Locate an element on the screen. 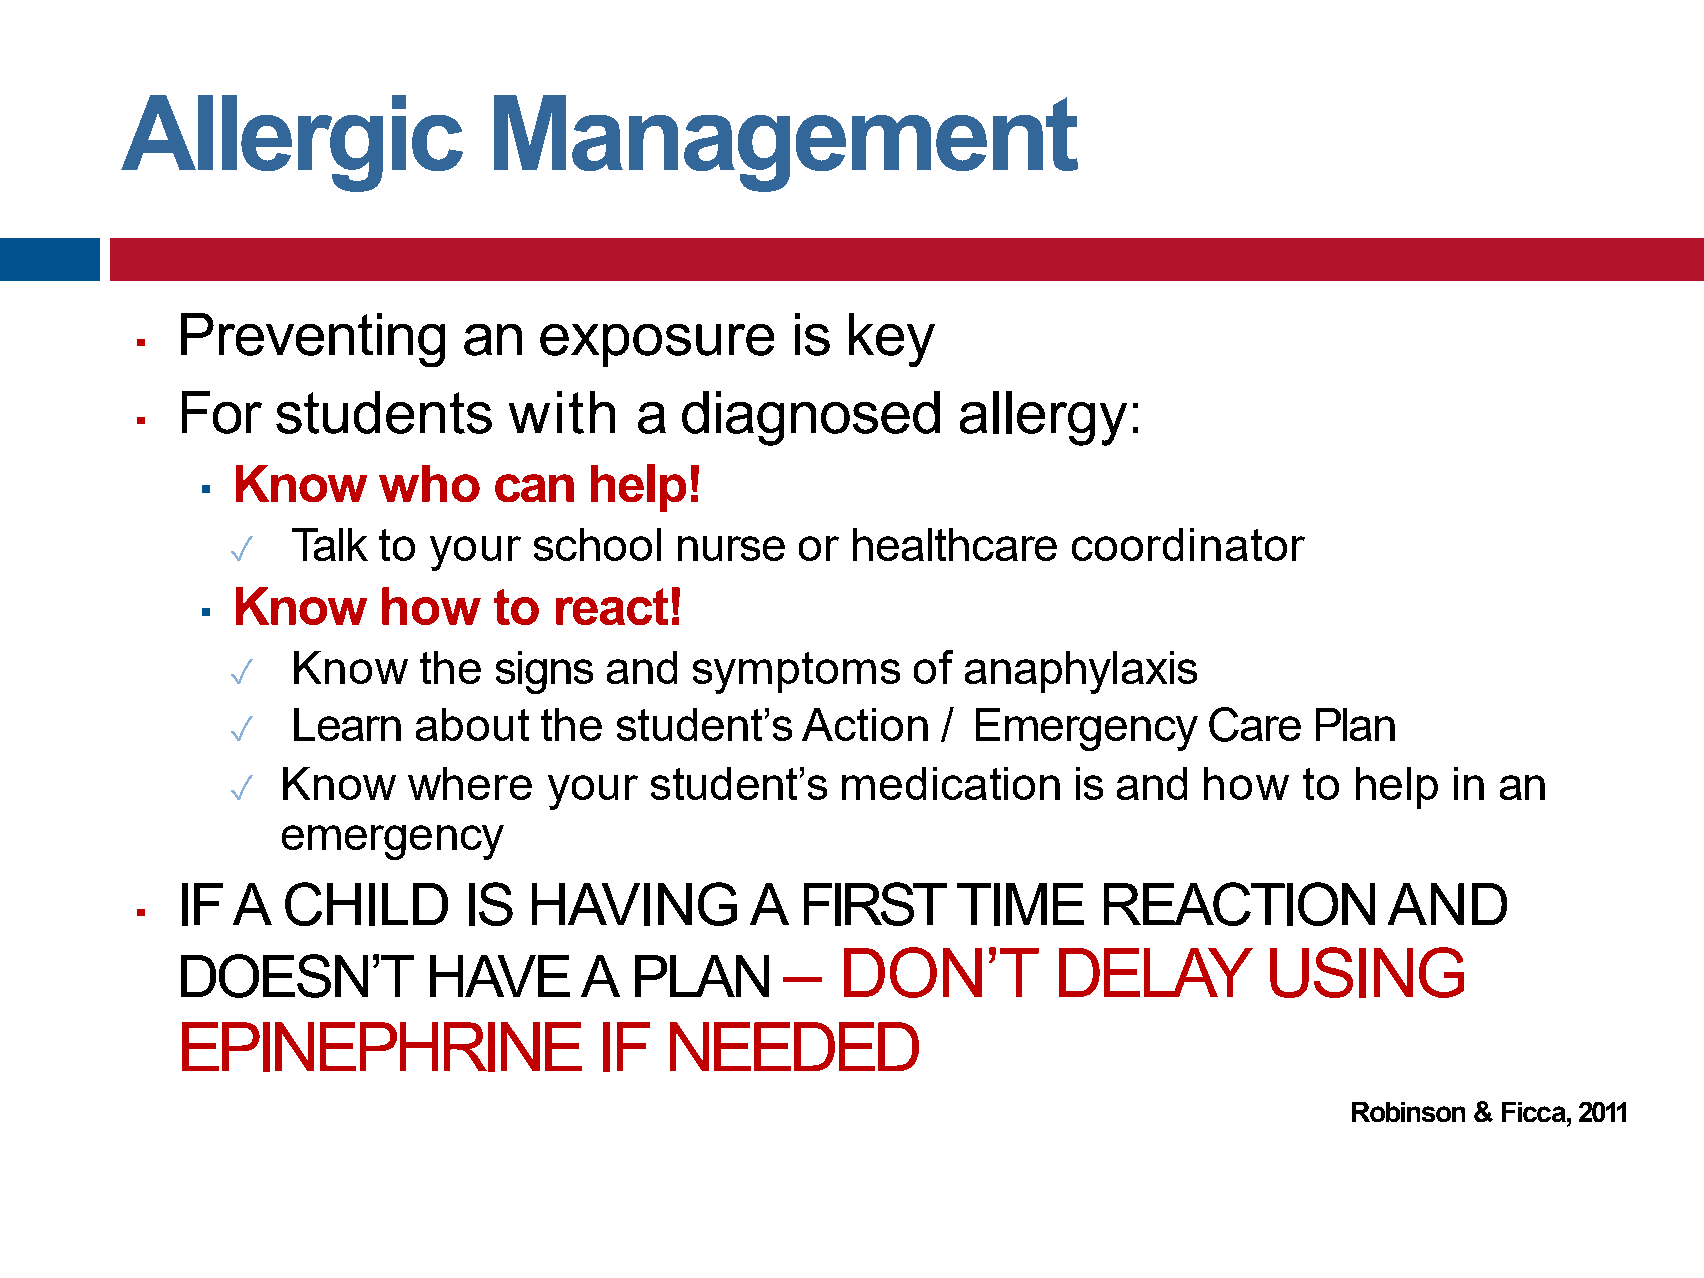 The image size is (1704, 1278). coordinator is located at coordinates (1188, 544).
